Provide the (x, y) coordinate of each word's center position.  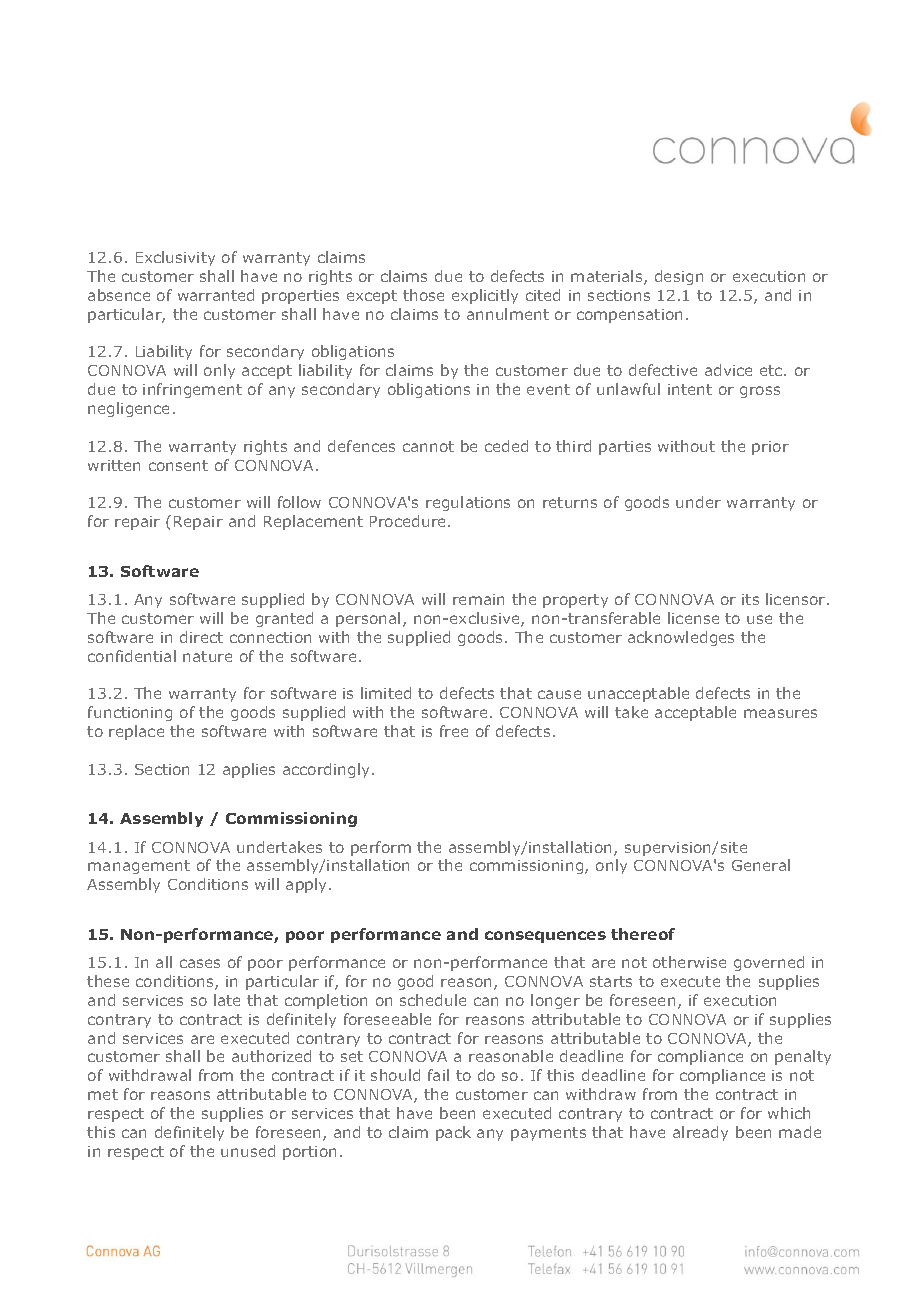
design (679, 277)
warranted (216, 295)
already (700, 1133)
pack (453, 1133)
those (423, 295)
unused (248, 1151)
